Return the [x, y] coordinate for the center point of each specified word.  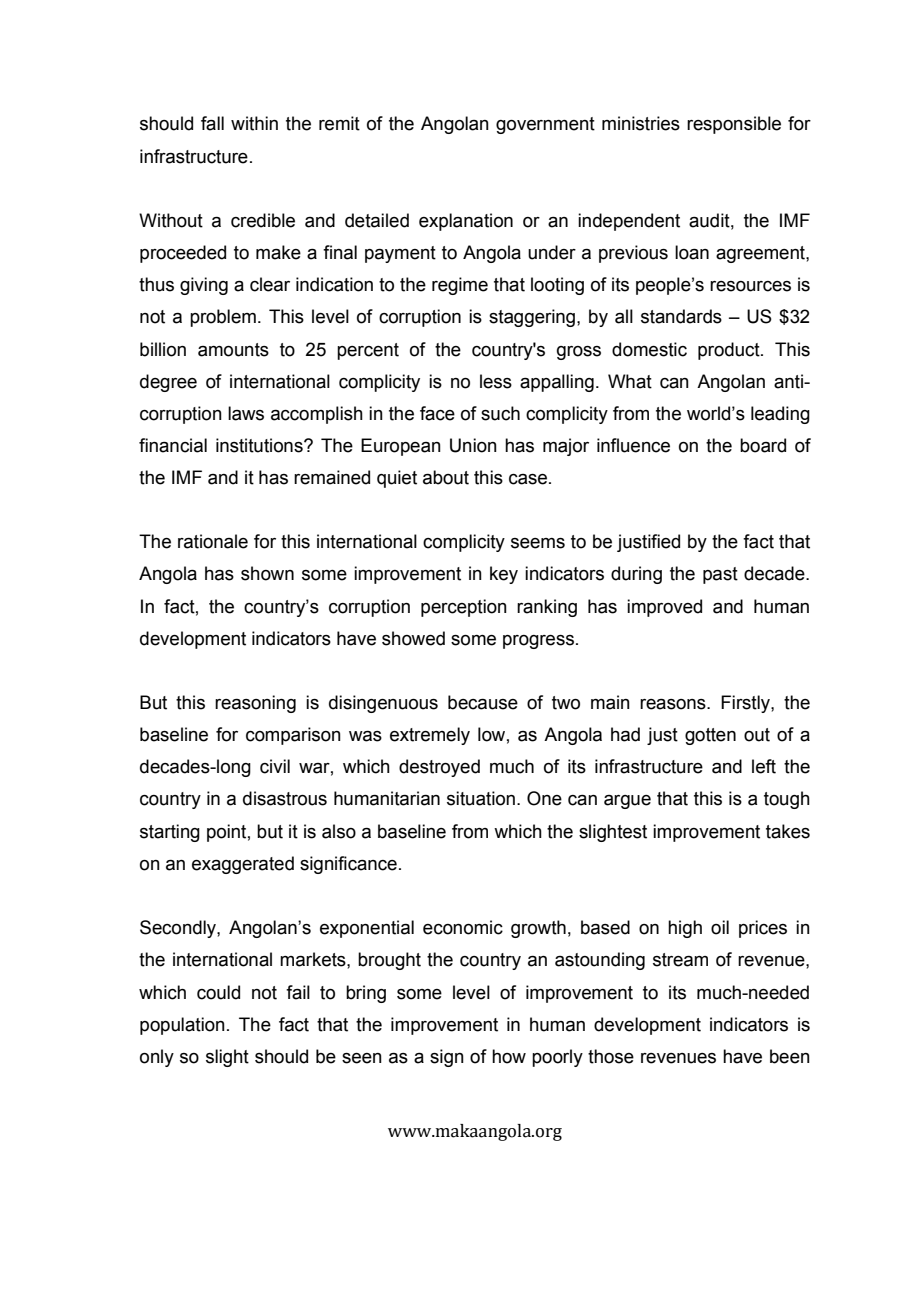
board [763, 445]
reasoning [255, 704]
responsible [734, 125]
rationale [213, 541]
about [446, 477]
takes [788, 831]
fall [212, 123]
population [182, 1026]
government [545, 125]
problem [223, 318]
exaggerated [243, 865]
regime [460, 286]
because [483, 702]
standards [681, 316]
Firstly [746, 704]
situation [481, 798]
